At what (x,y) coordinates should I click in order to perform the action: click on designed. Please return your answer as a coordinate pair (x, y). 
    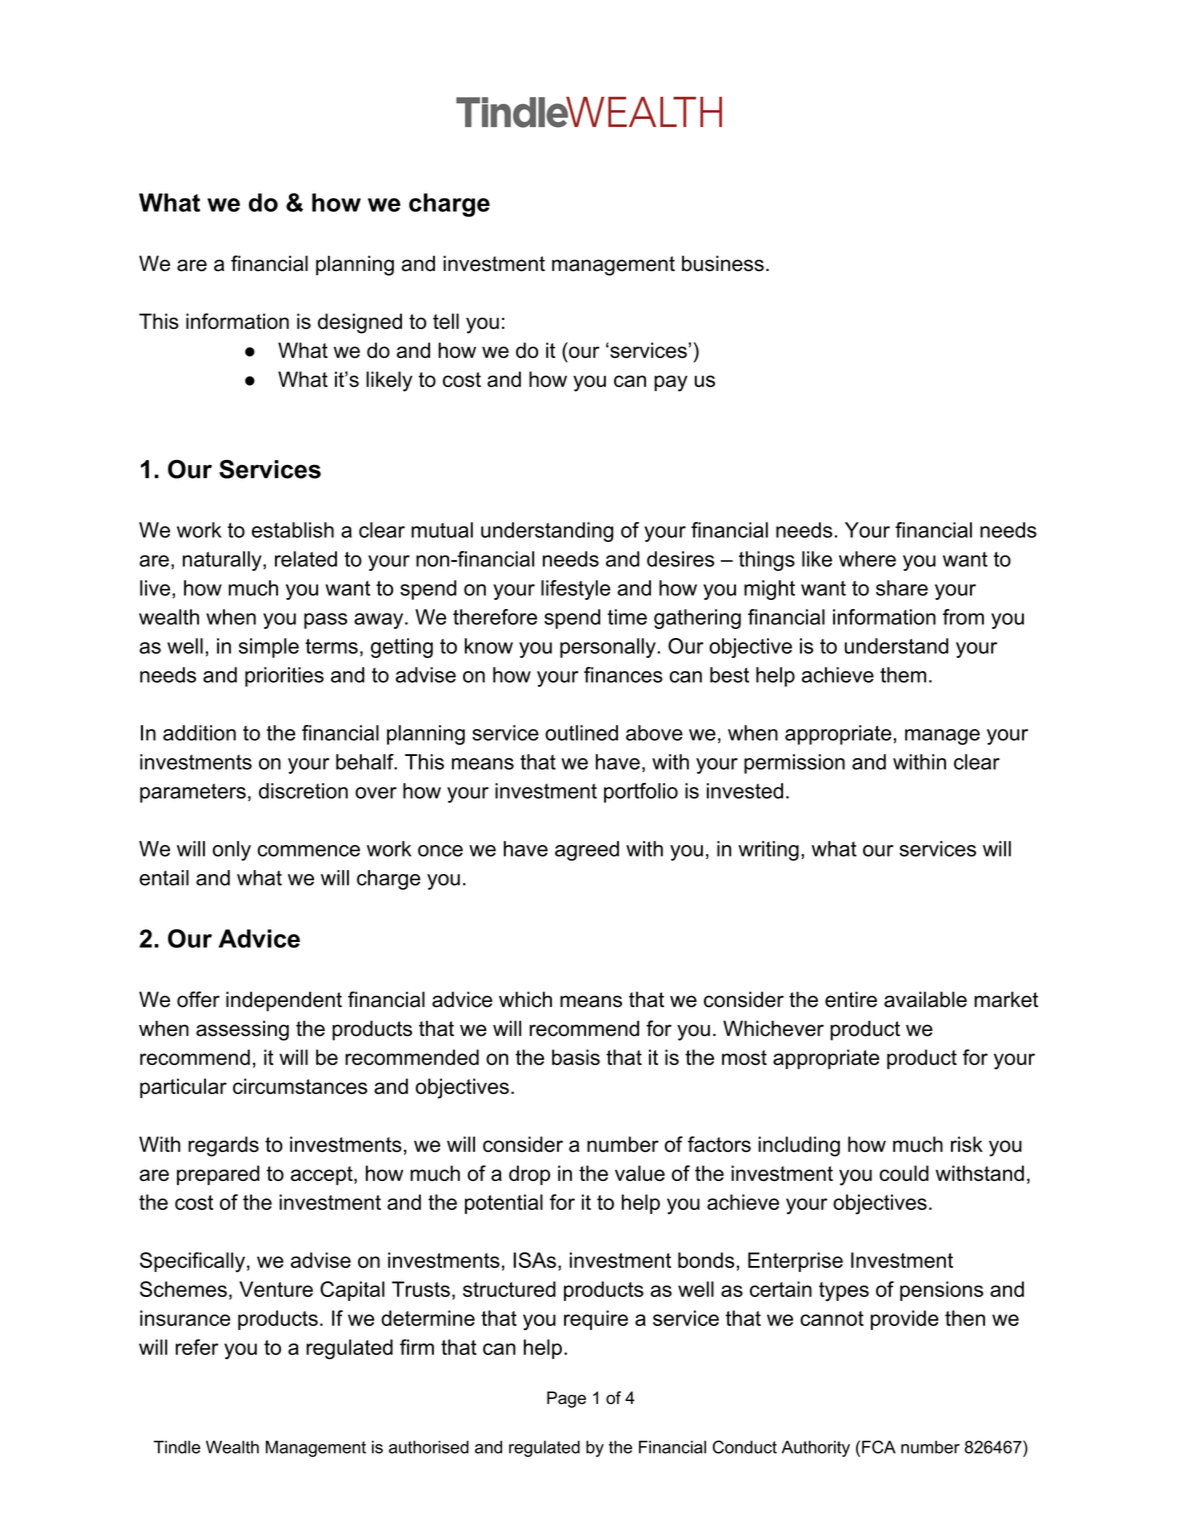
    Looking at the image, I should click on (360, 323).
